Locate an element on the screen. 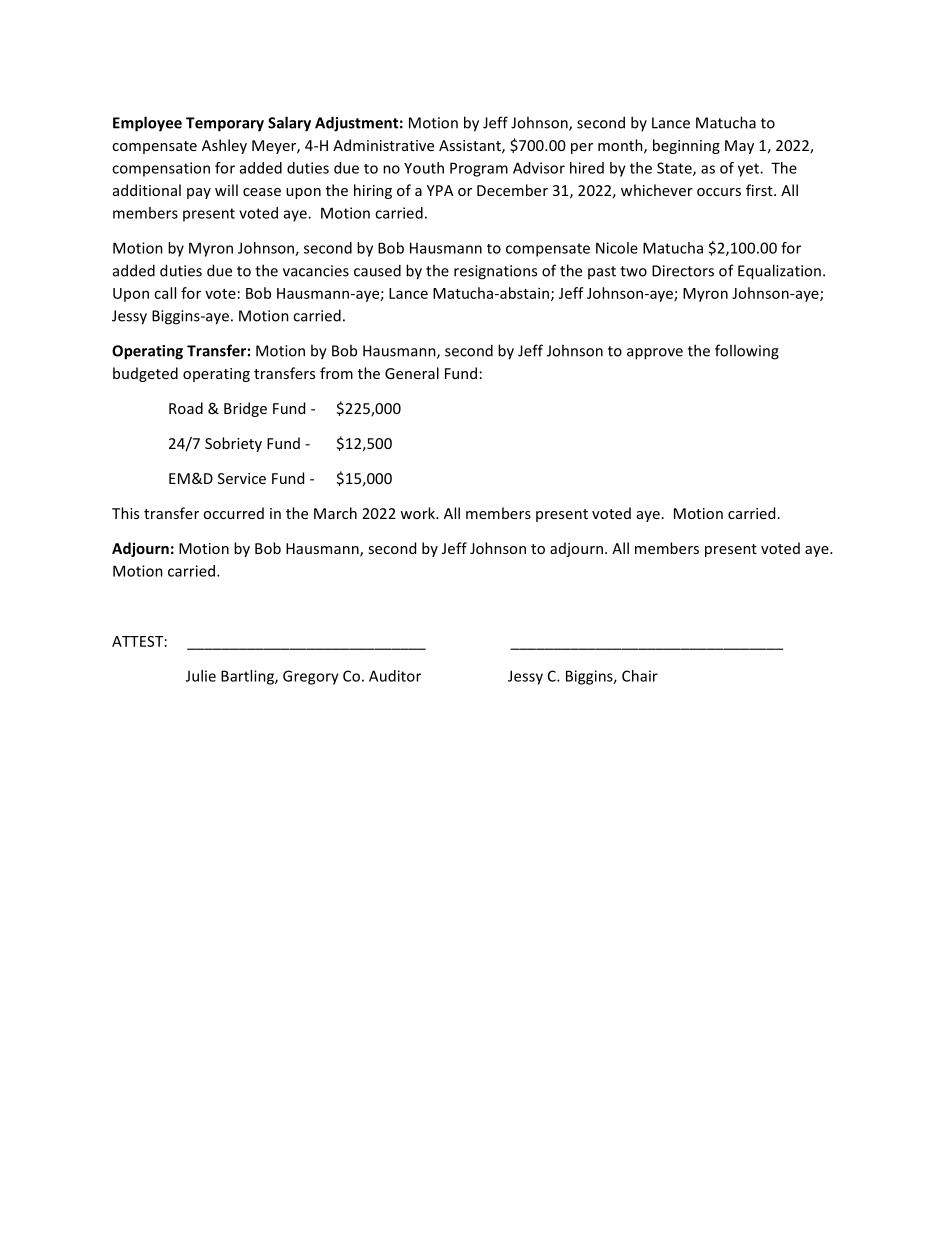 The width and height of the screenshot is (952, 1233). Road is located at coordinates (186, 408).
